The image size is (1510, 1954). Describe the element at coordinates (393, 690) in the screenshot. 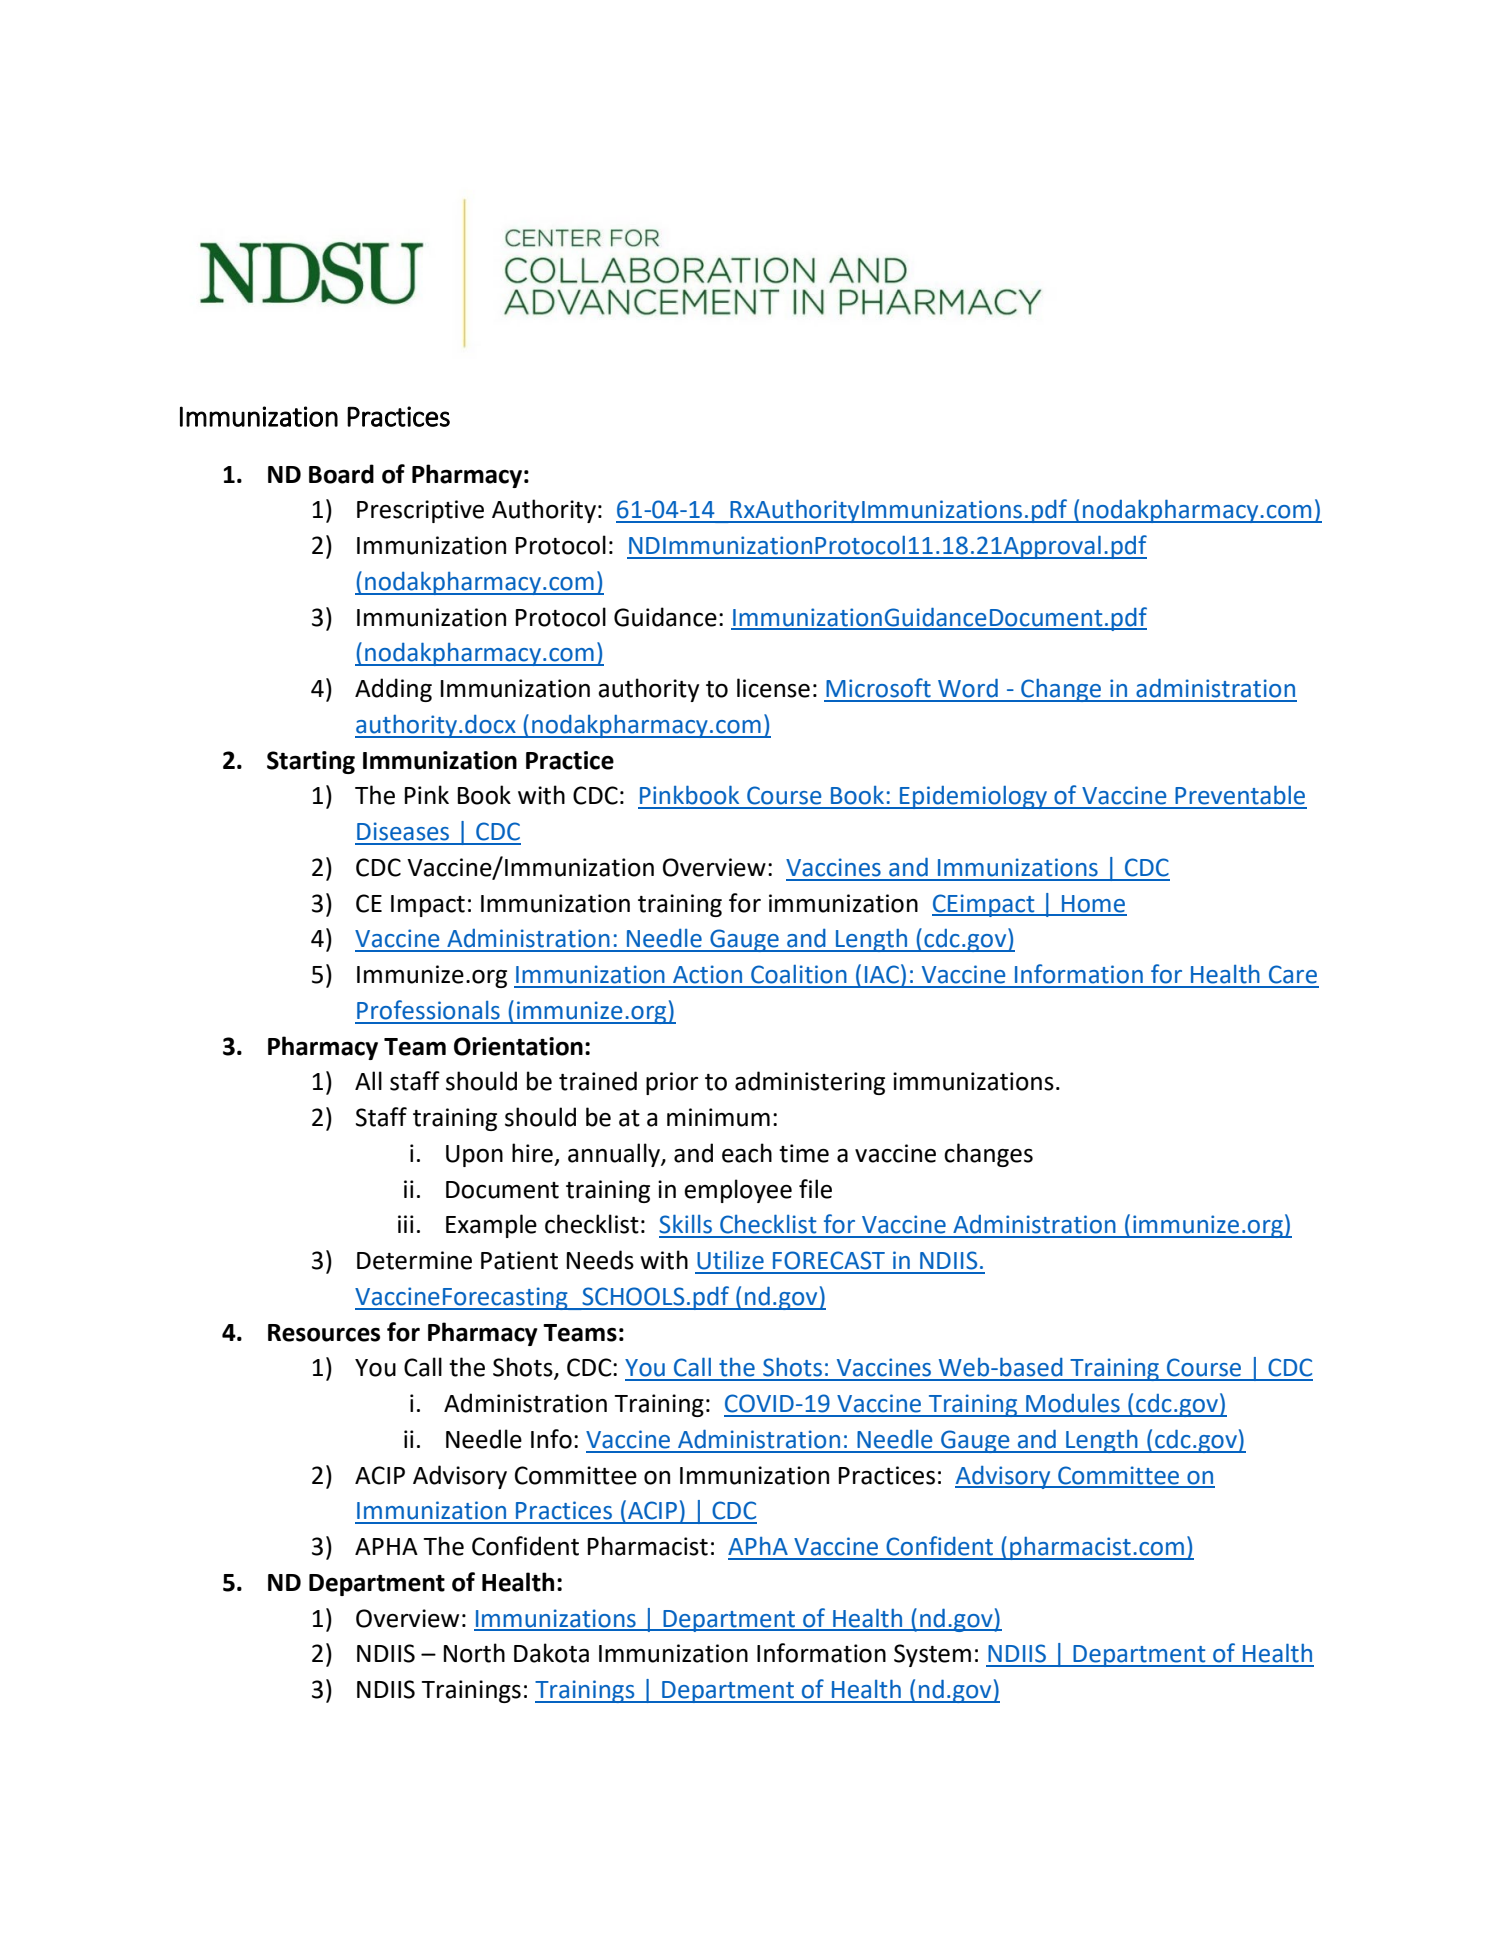

I see `Adding` at that location.
